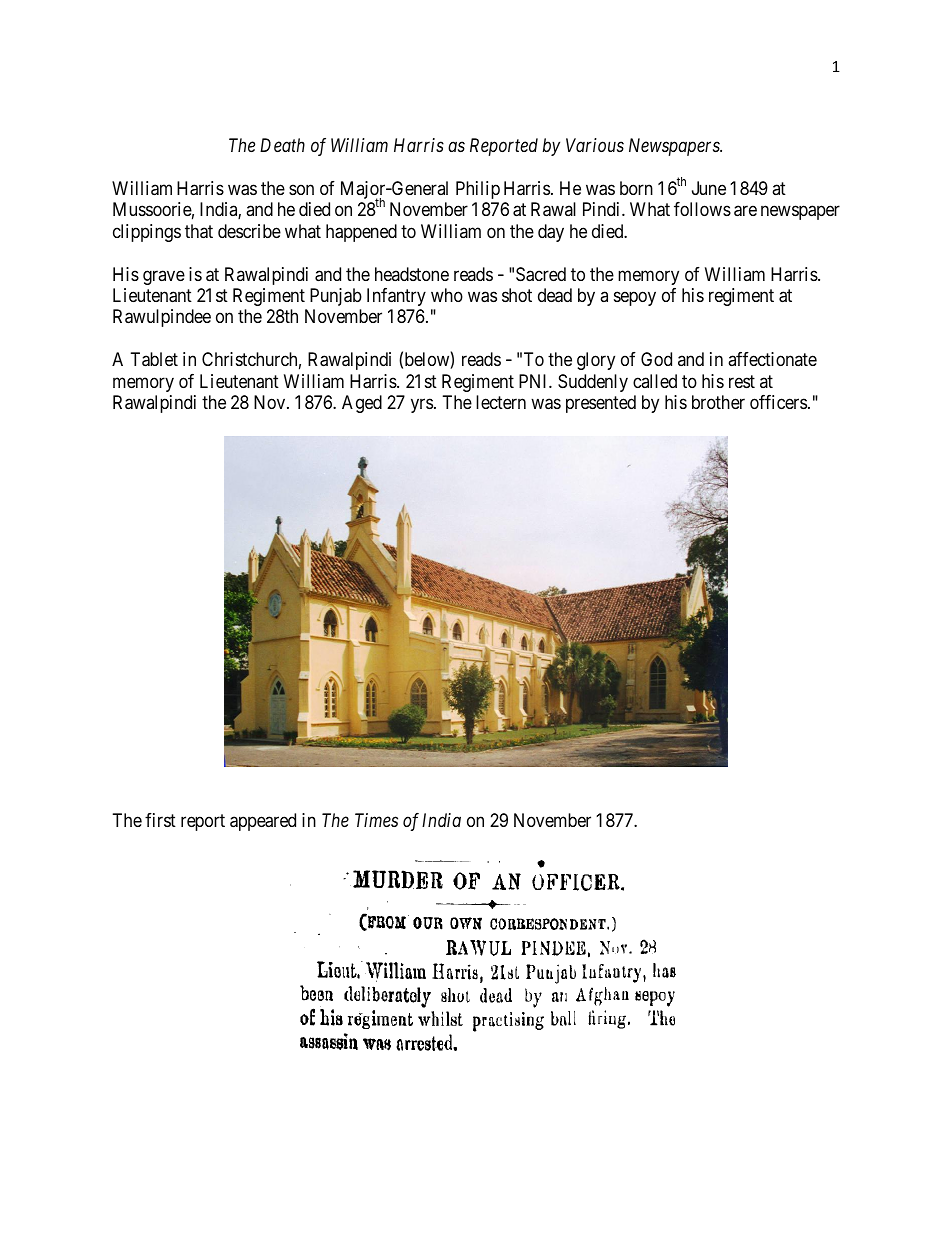 The height and width of the screenshot is (1233, 952). What do you see at coordinates (362, 404) in the screenshot?
I see `Aged` at bounding box center [362, 404].
